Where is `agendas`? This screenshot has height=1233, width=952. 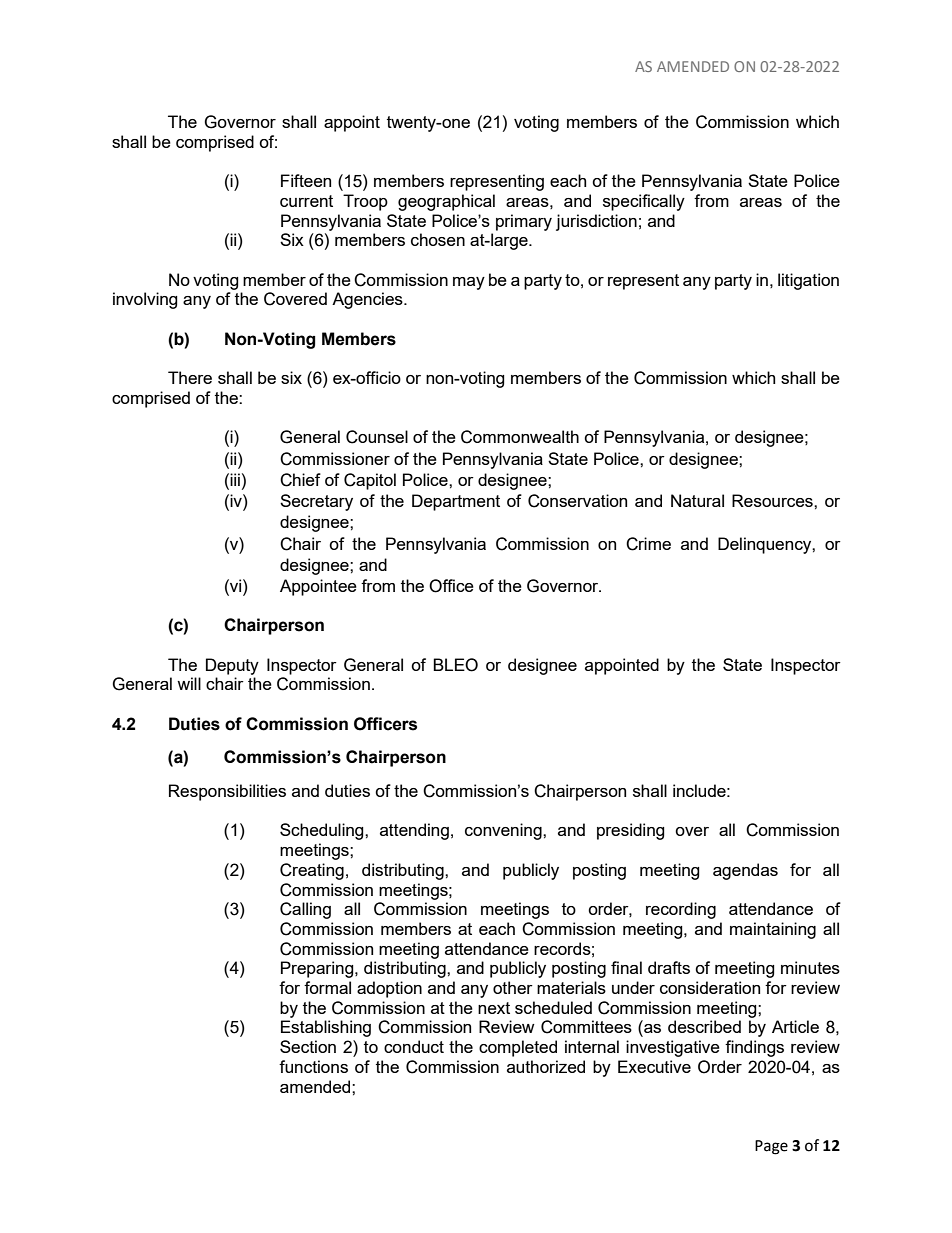 agendas is located at coordinates (745, 871).
